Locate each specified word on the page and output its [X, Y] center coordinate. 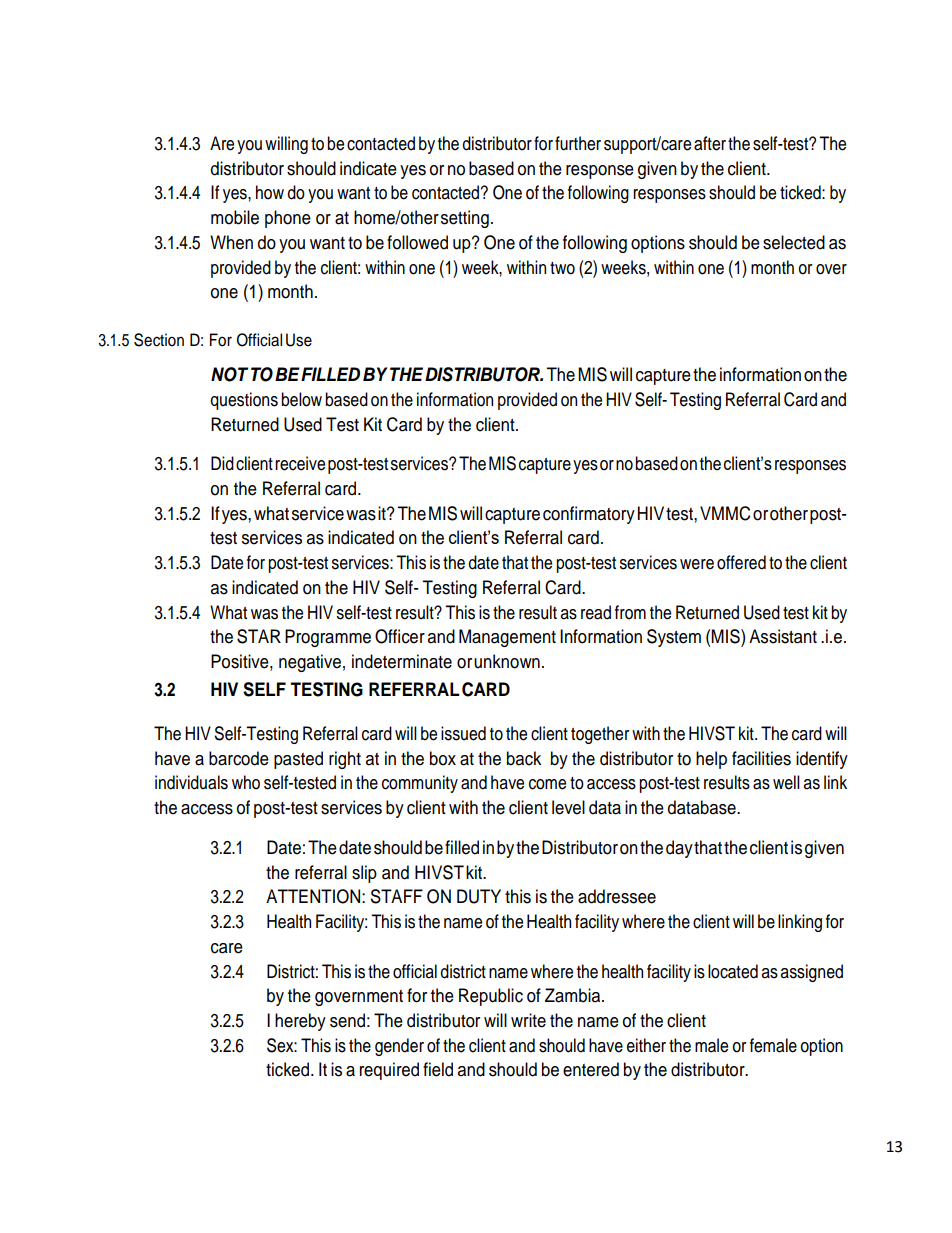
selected [794, 242]
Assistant [783, 636]
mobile [235, 217]
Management [507, 638]
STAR [259, 636]
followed [417, 242]
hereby [300, 1022]
